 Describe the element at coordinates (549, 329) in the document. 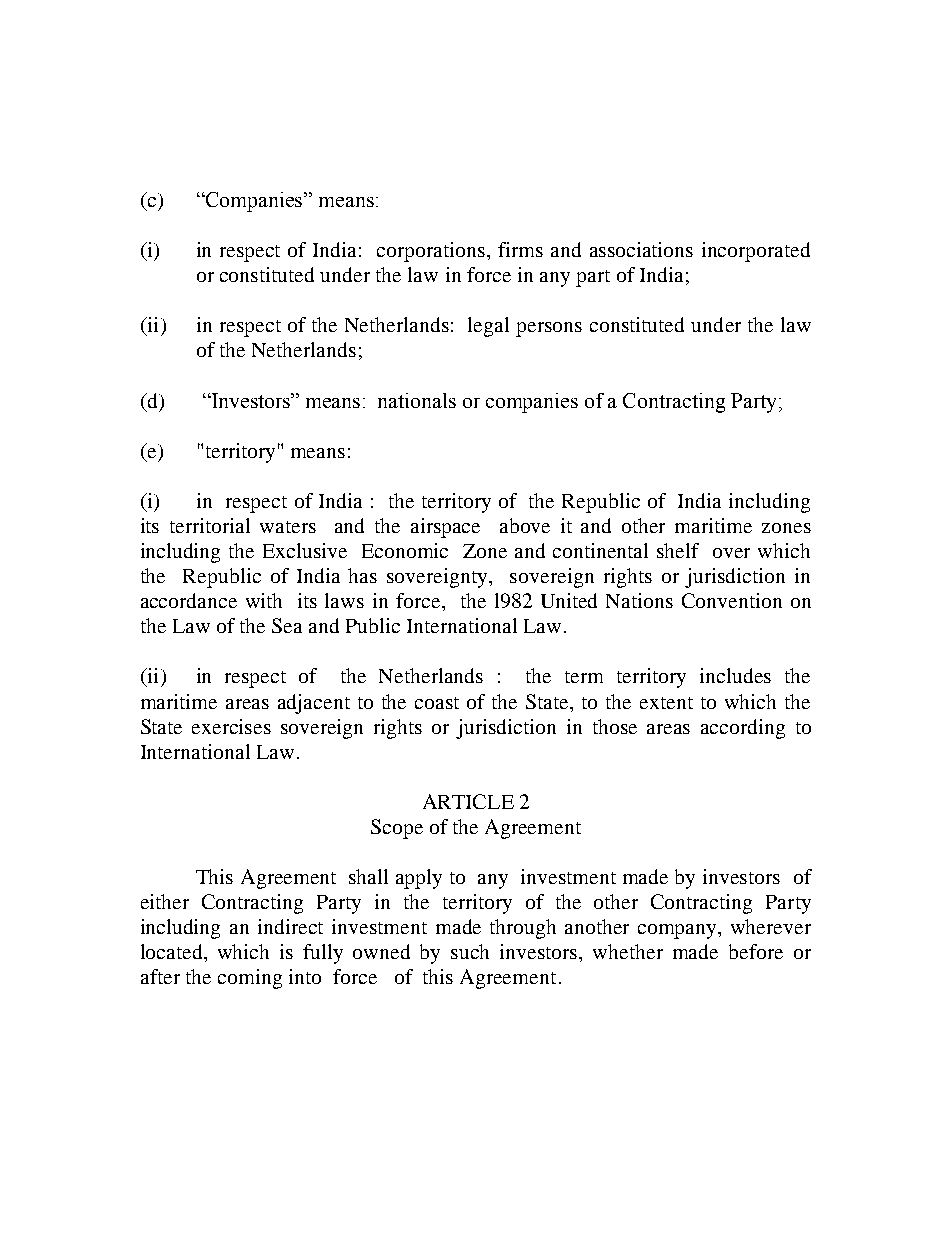

I see `persons` at that location.
